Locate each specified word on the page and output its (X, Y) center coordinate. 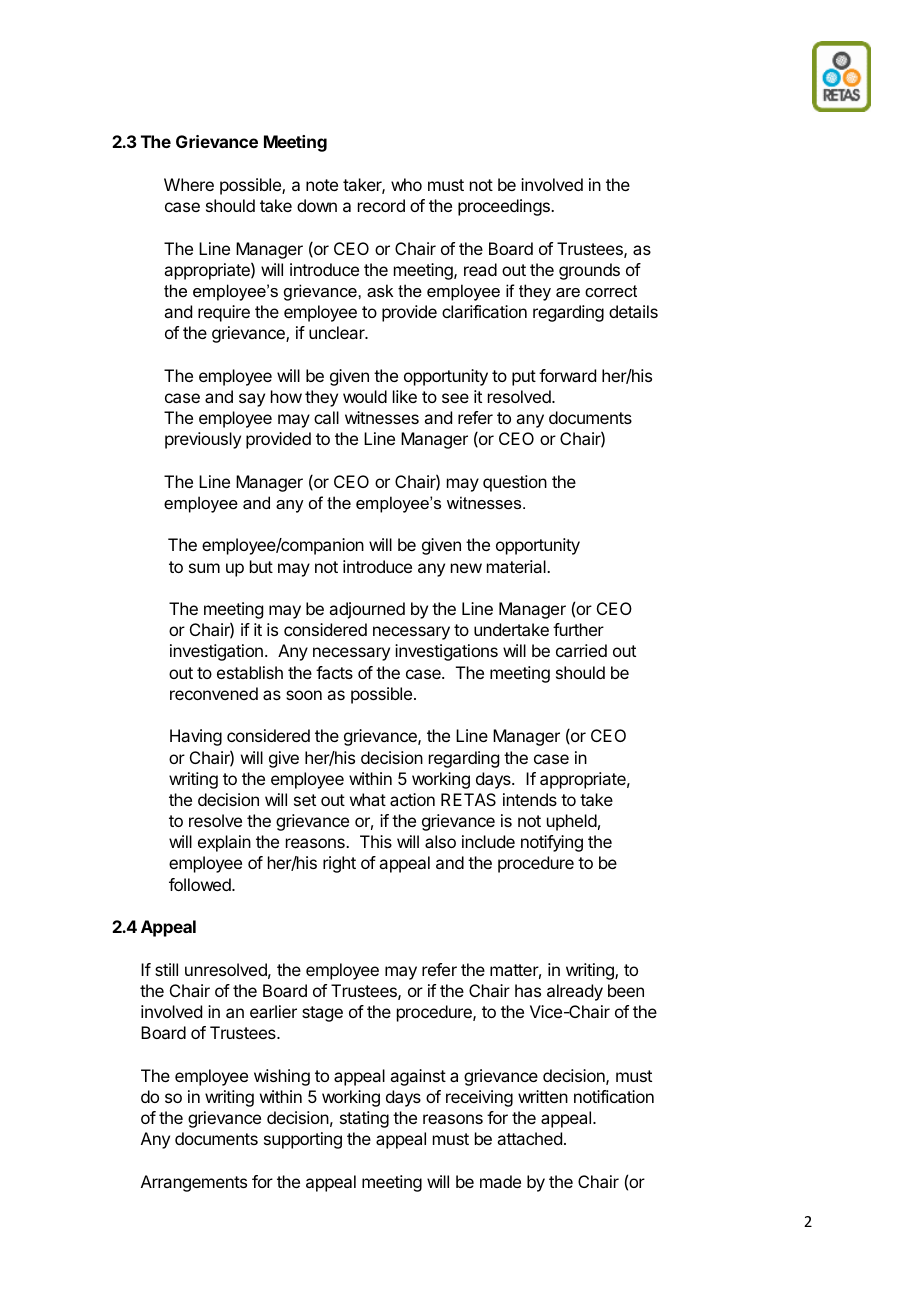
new (466, 568)
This (376, 841)
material (517, 566)
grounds (589, 271)
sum (204, 568)
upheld (572, 822)
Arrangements (194, 1183)
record (381, 205)
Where (189, 184)
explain (224, 843)
